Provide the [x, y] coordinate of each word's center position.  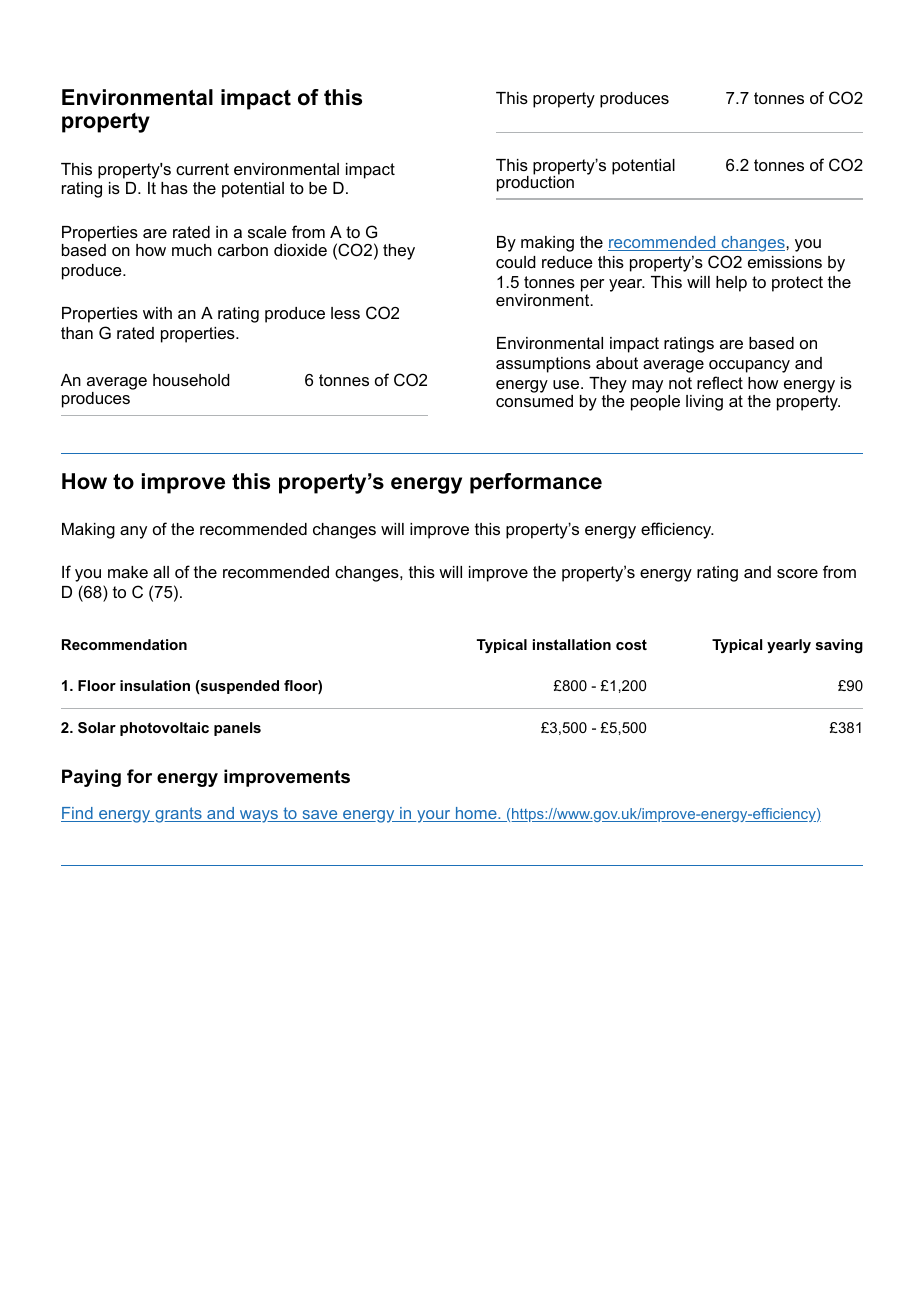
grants [178, 815]
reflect [720, 382]
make [128, 572]
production [535, 182]
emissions [785, 262]
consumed [534, 401]
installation [572, 644]
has [174, 188]
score [797, 573]
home [476, 814]
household [191, 380]
